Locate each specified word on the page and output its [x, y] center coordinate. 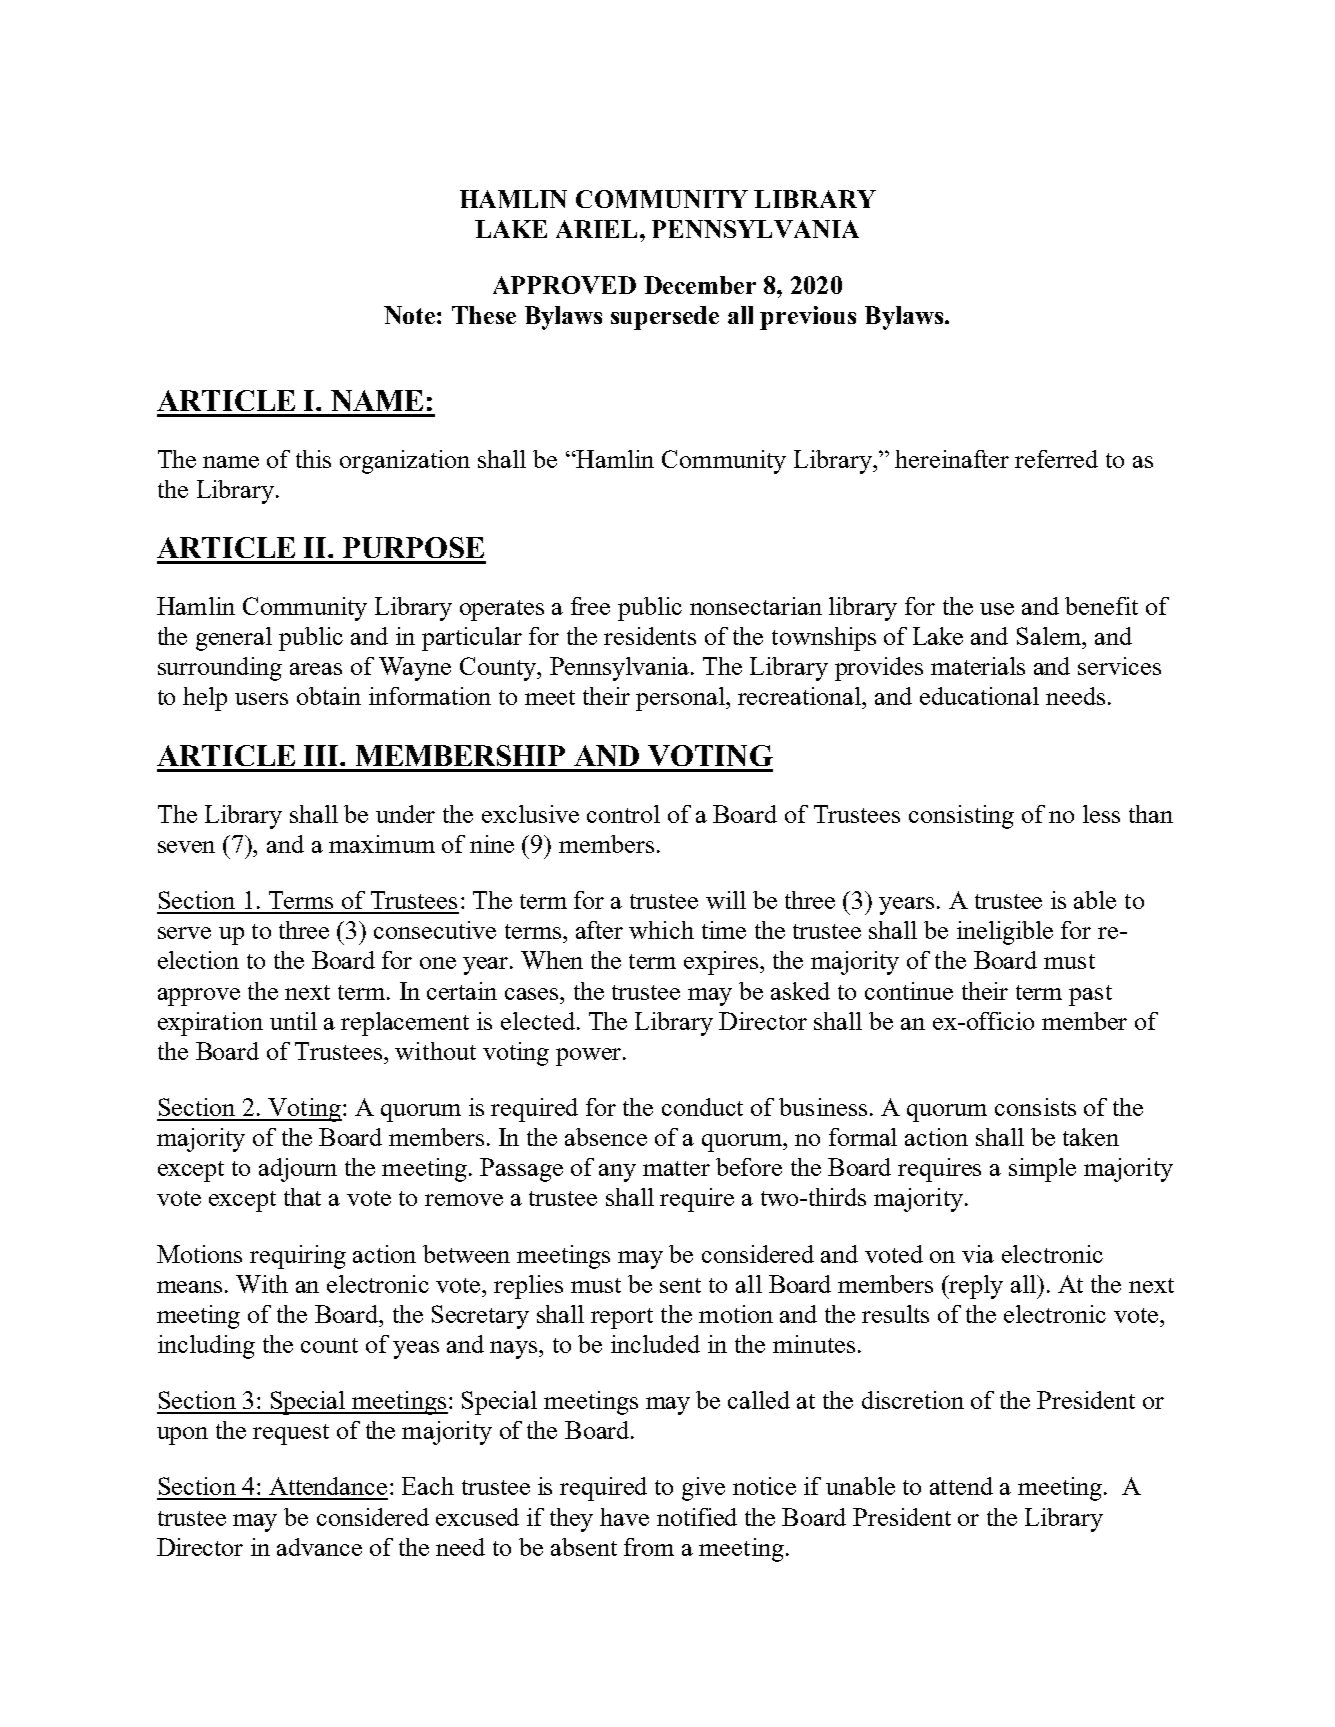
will [726, 900]
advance [319, 1547]
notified [697, 1517]
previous [808, 318]
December [700, 285]
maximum [382, 844]
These [484, 315]
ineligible [1005, 933]
